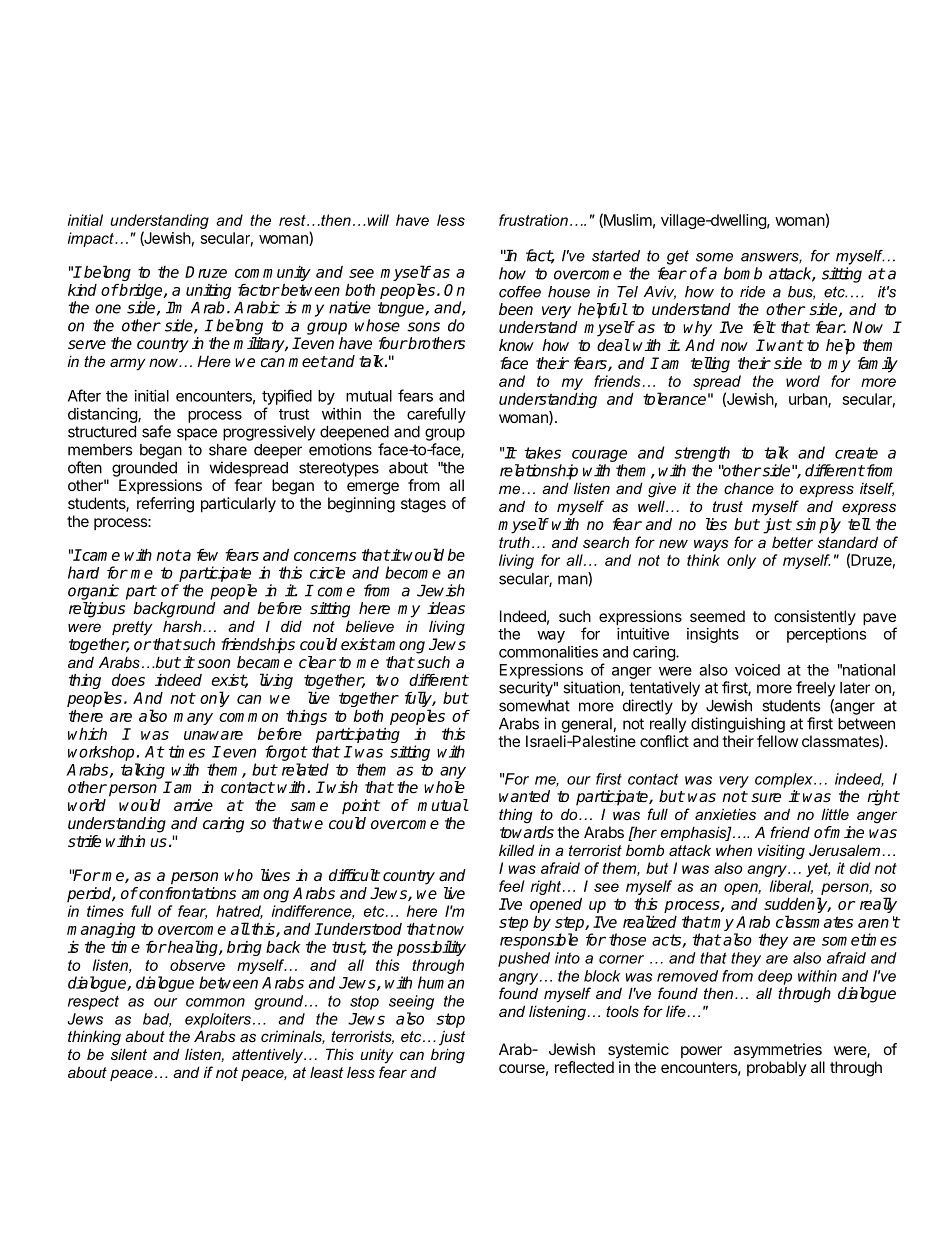  What do you see at coordinates (752, 292) in the screenshot?
I see `ride` at bounding box center [752, 292].
